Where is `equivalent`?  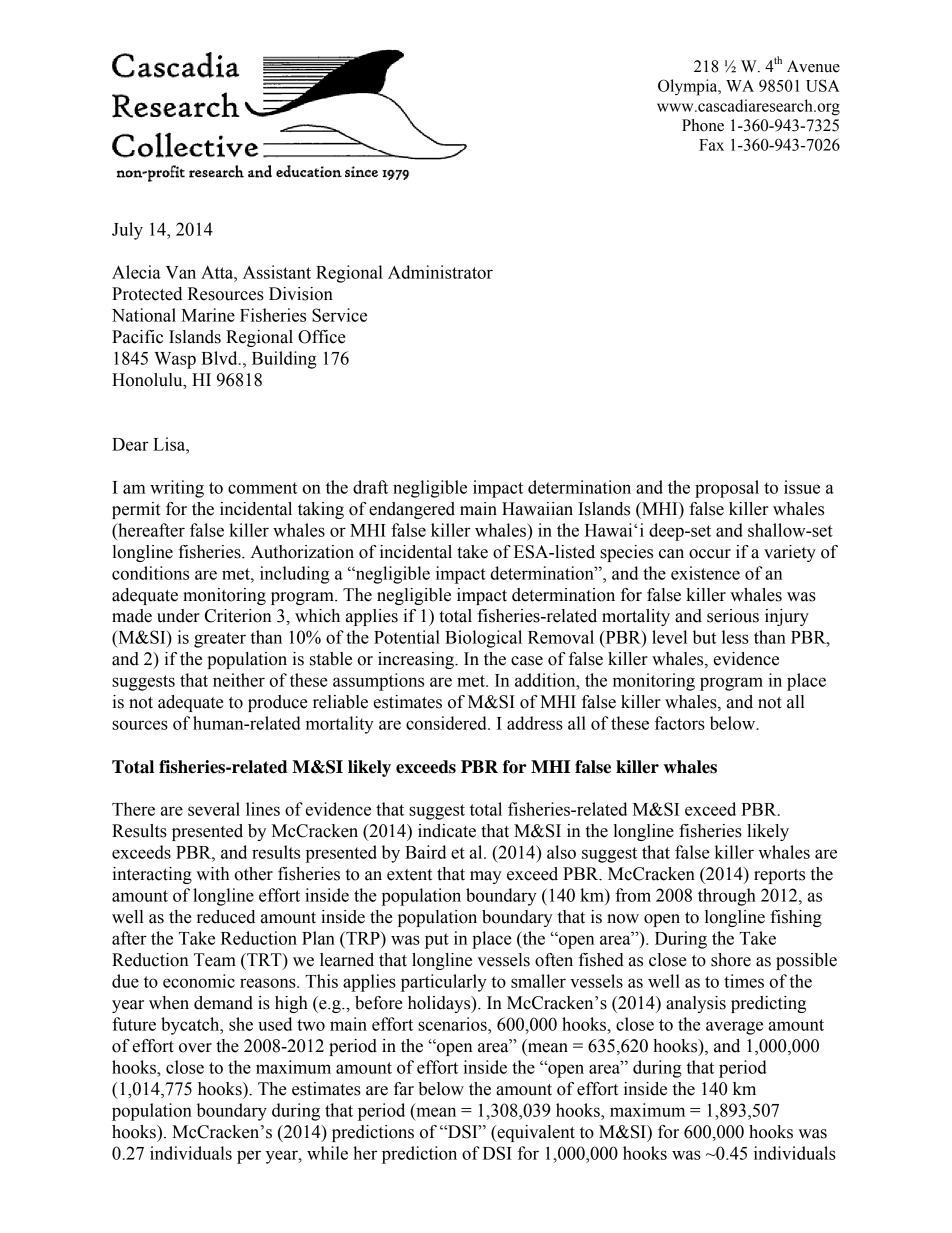
equivalent is located at coordinates (535, 1133).
